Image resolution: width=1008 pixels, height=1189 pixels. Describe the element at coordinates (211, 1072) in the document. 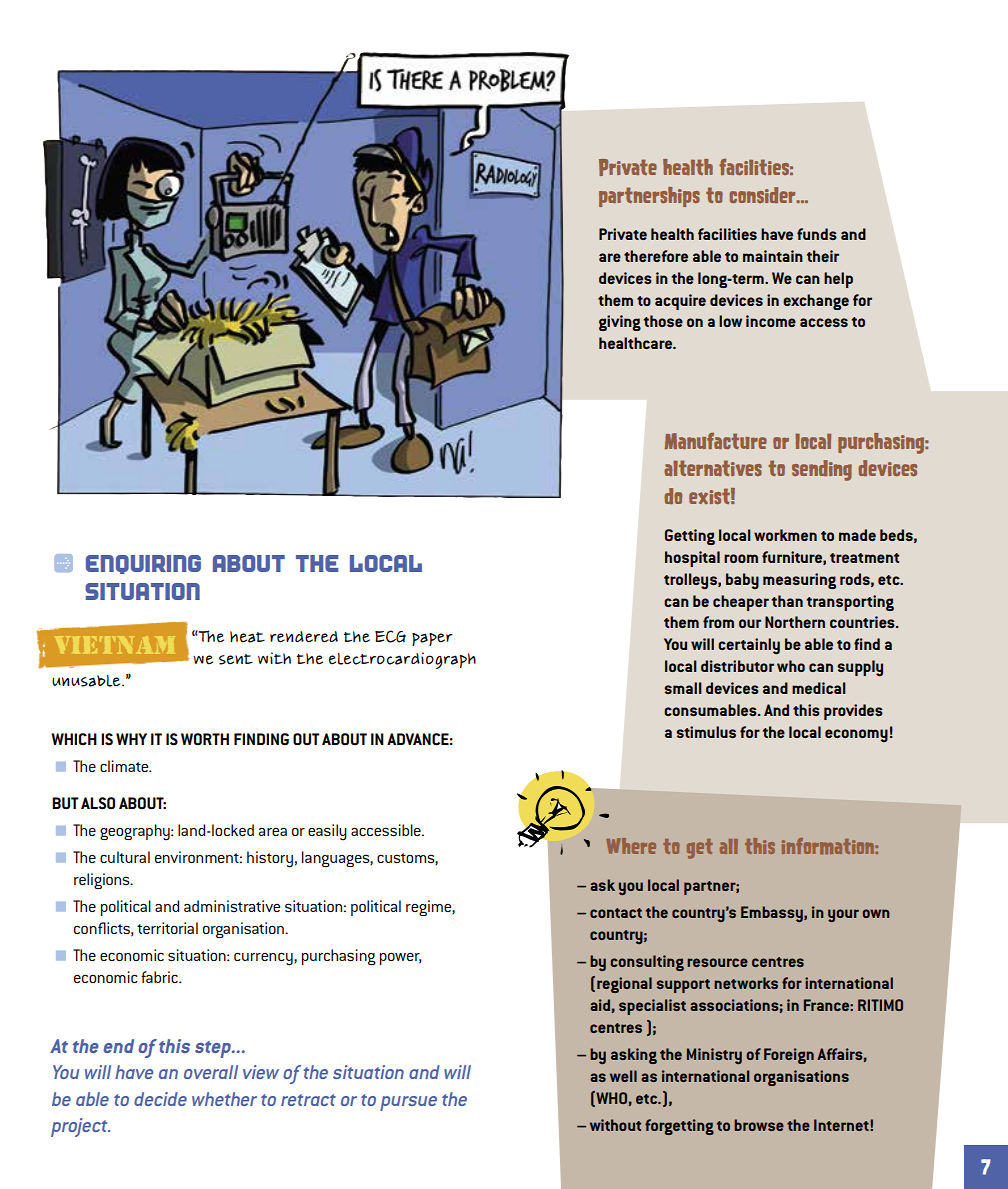

I see `overall` at that location.
